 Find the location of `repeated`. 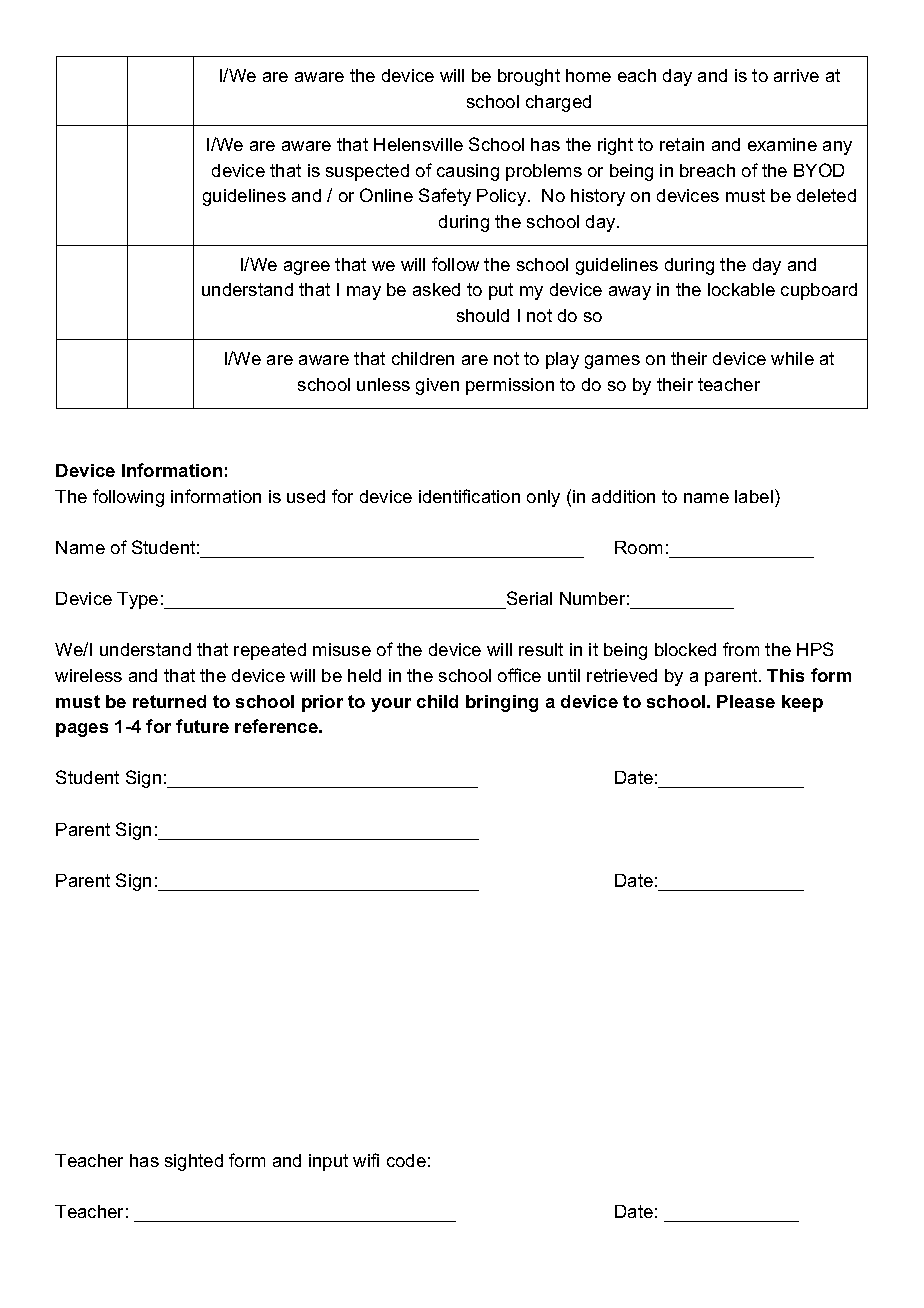

repeated is located at coordinates (270, 651).
